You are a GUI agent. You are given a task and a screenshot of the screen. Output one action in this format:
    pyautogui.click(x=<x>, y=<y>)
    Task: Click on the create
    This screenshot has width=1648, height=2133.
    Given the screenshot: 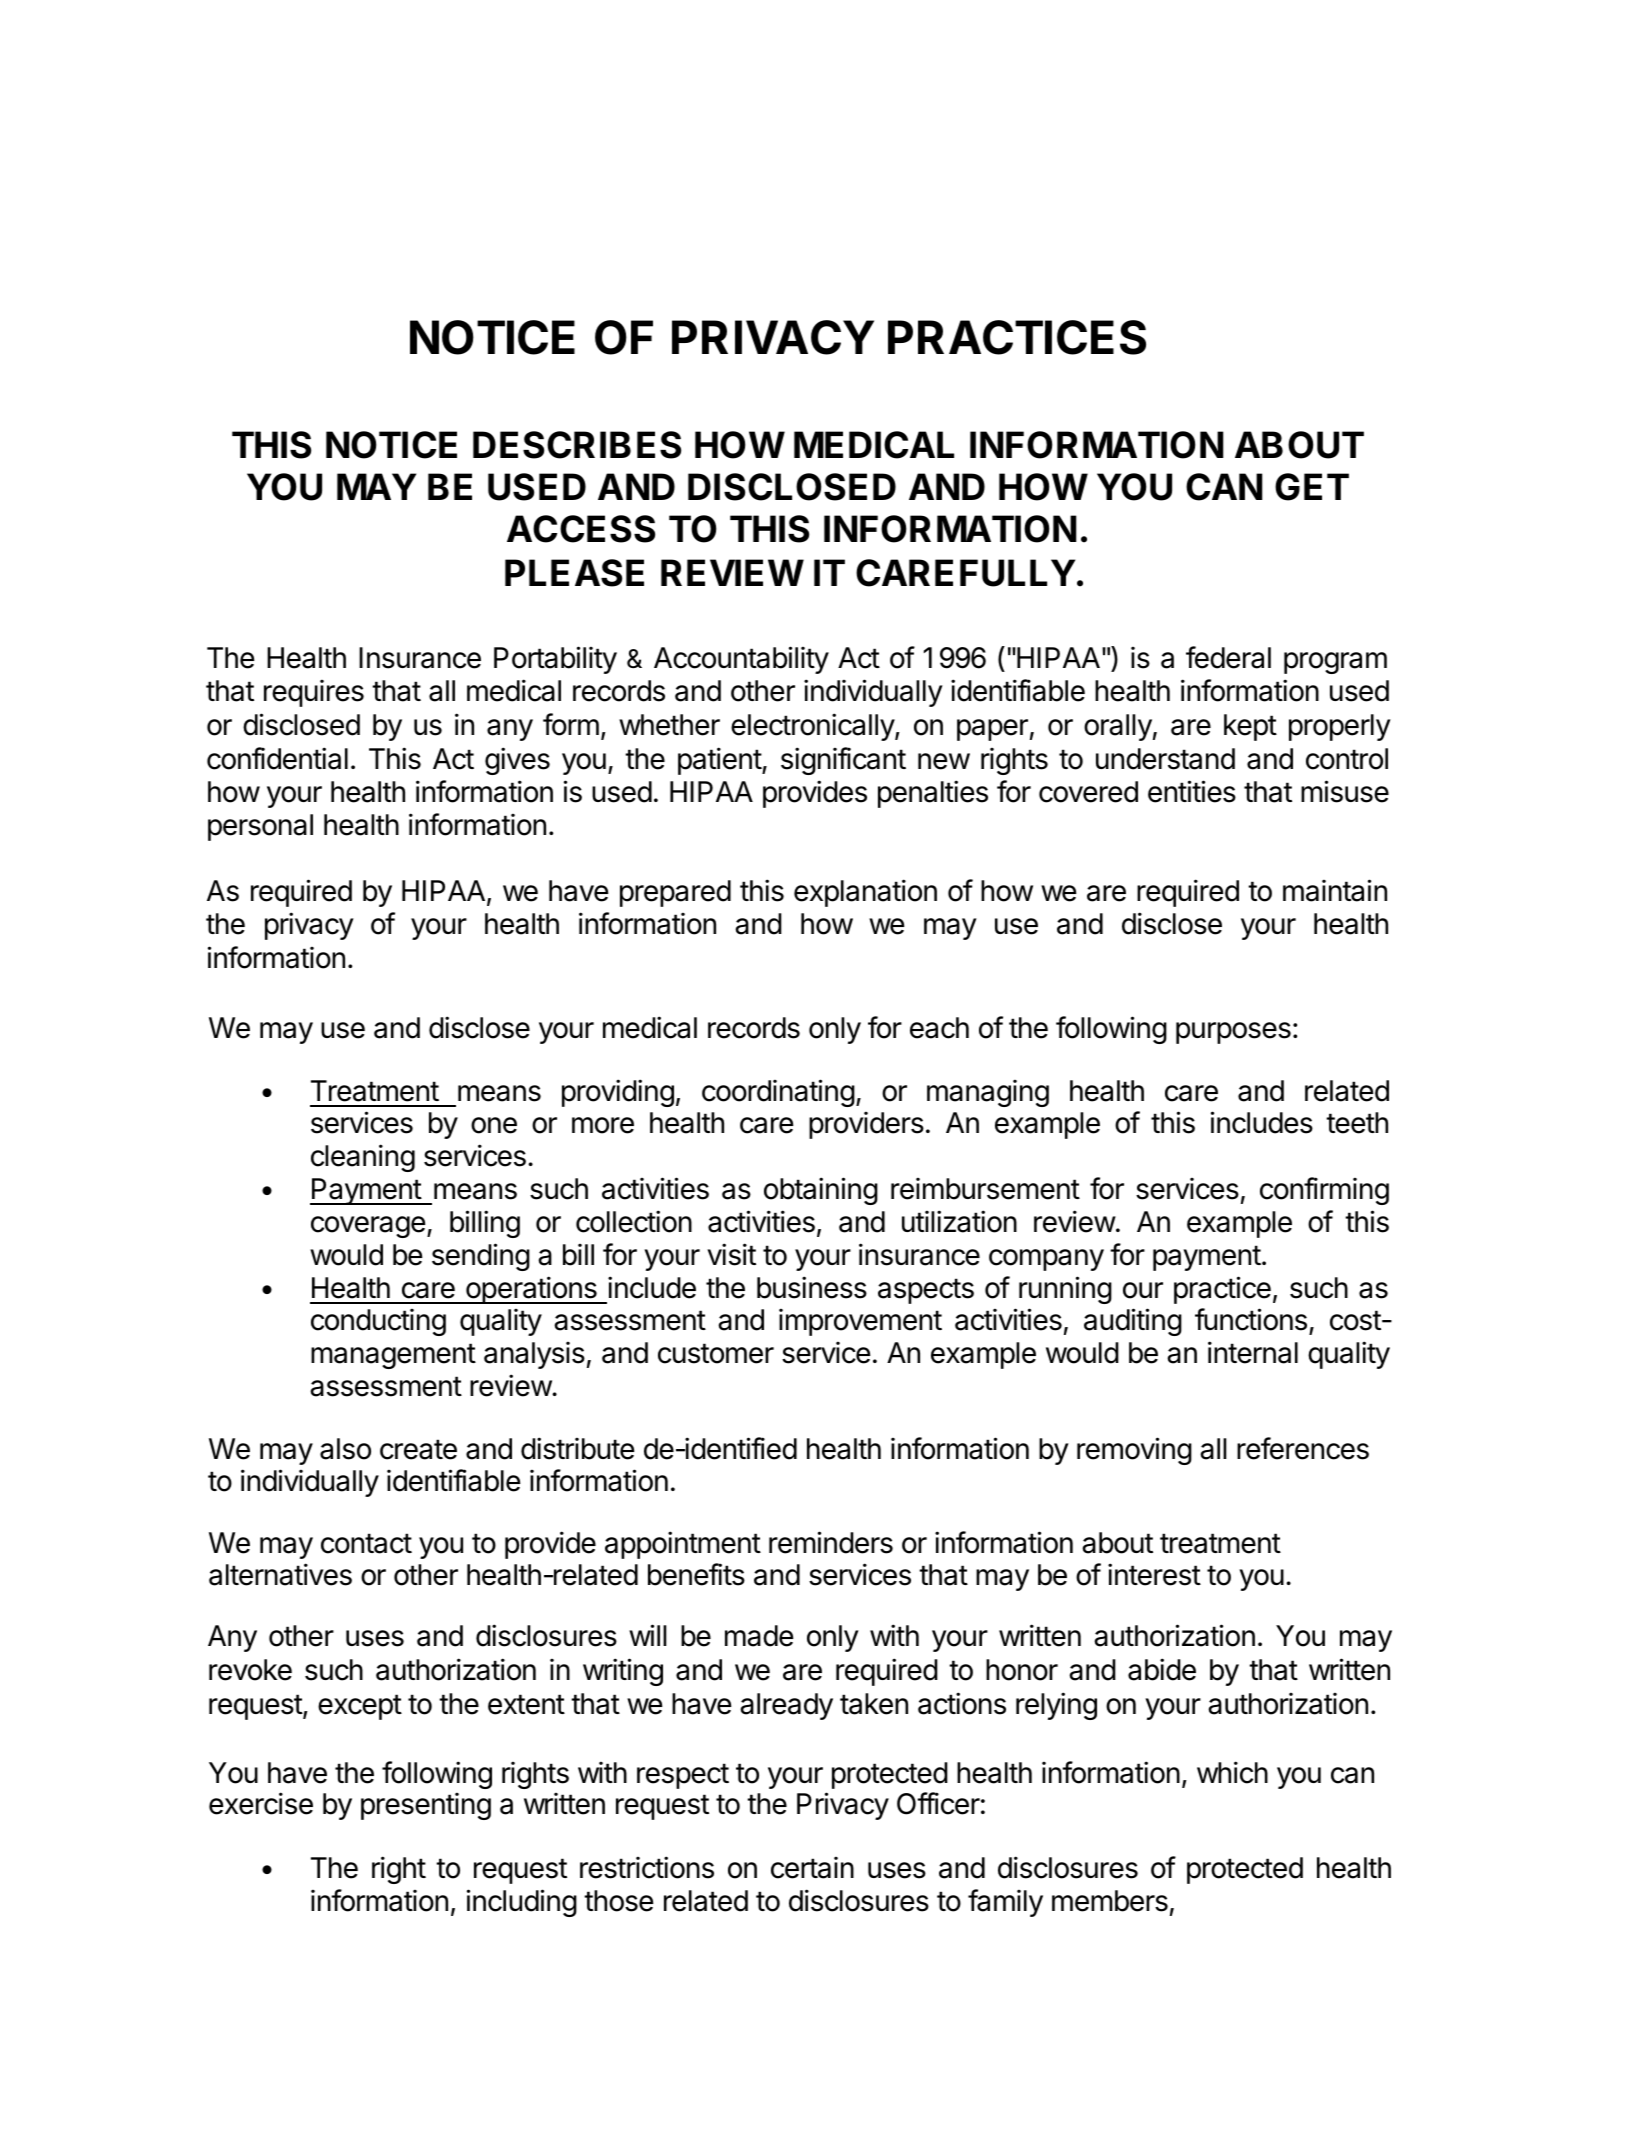 What is the action you would take?
    pyautogui.click(x=418, y=1449)
